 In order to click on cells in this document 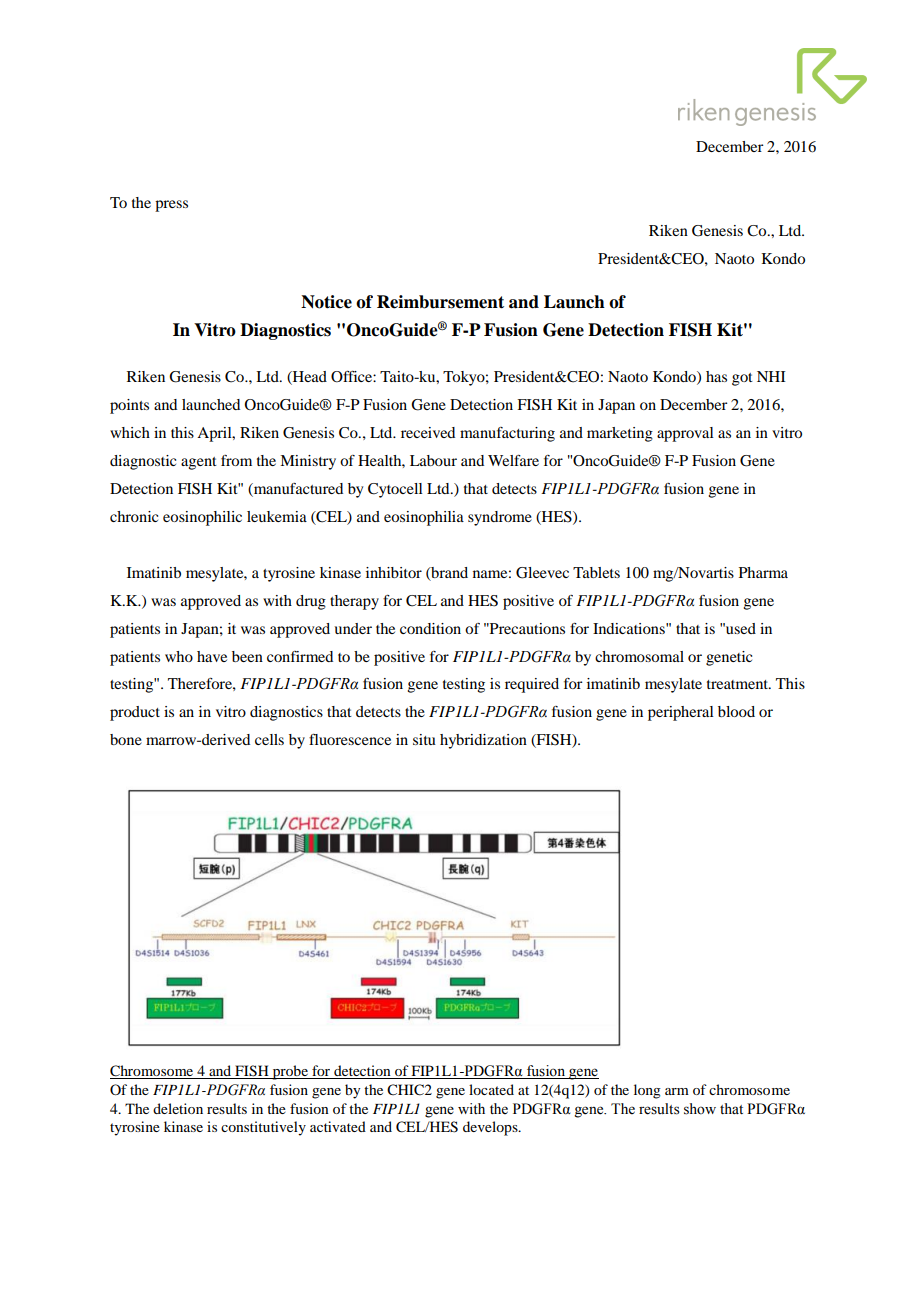, I will do `click(269, 739)`.
